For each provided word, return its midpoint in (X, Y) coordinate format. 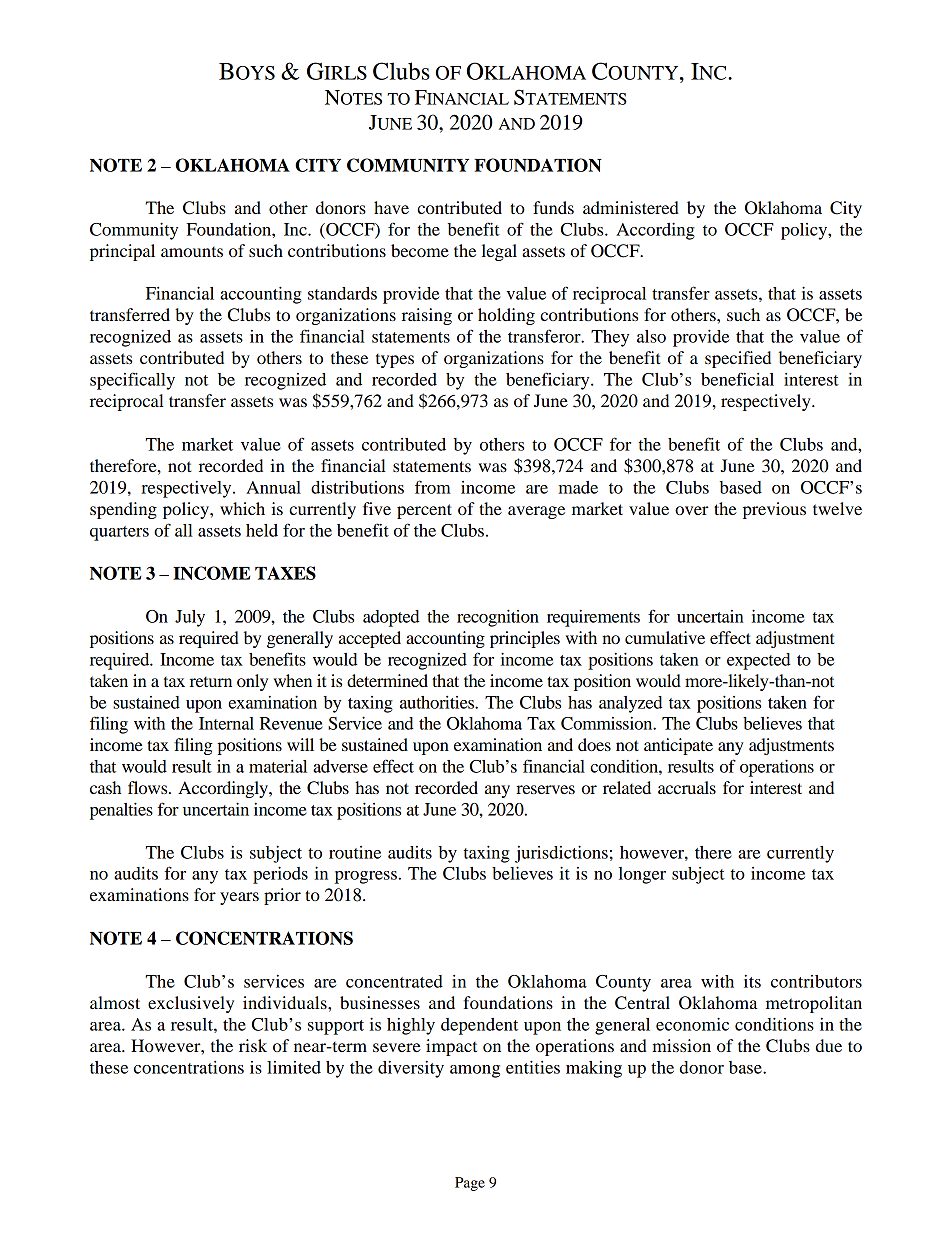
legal (499, 252)
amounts (192, 252)
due (829, 1045)
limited (294, 1067)
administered (631, 207)
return (211, 682)
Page (470, 1184)
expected (759, 661)
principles (525, 639)
